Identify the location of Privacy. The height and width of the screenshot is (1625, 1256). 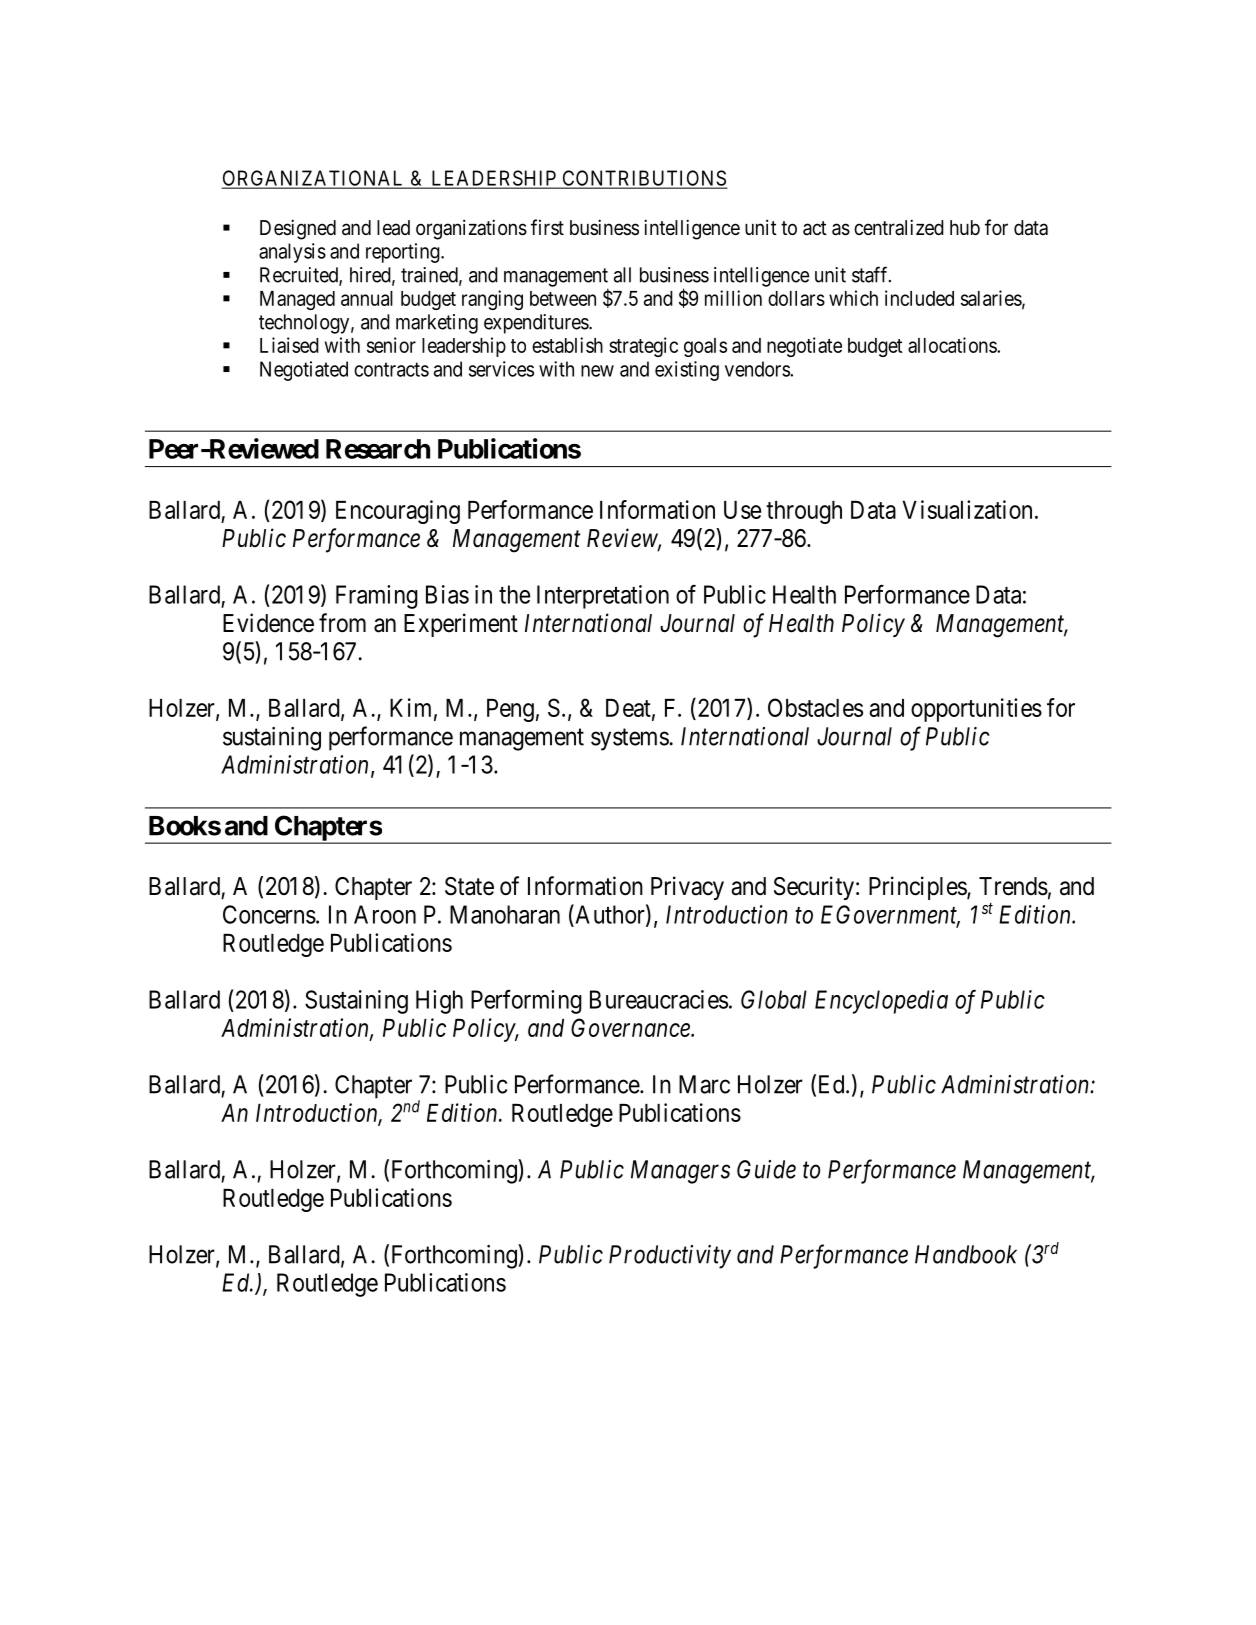
(687, 888).
